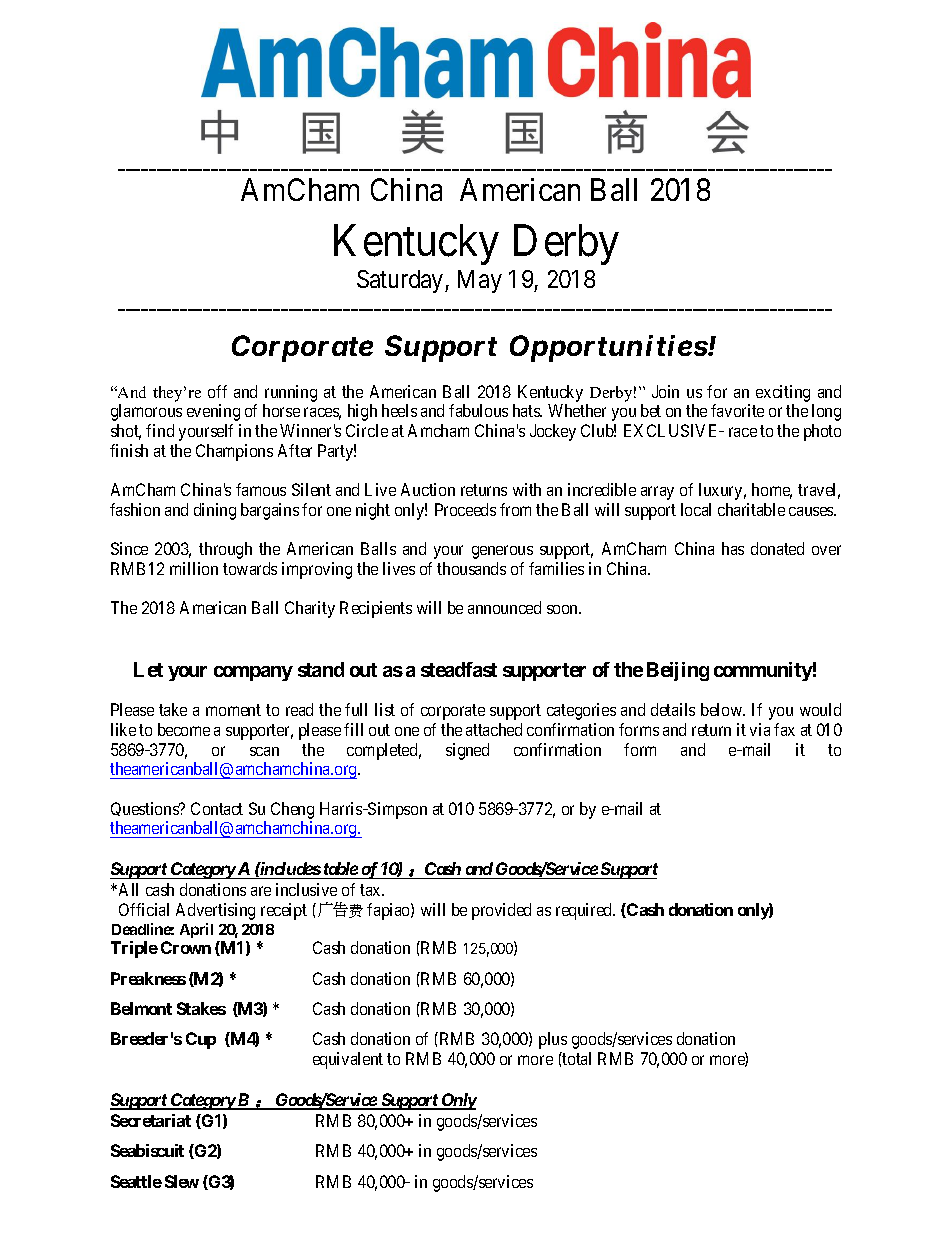 The image size is (952, 1233). Describe the element at coordinates (760, 729) in the page. I see `via` at that location.
